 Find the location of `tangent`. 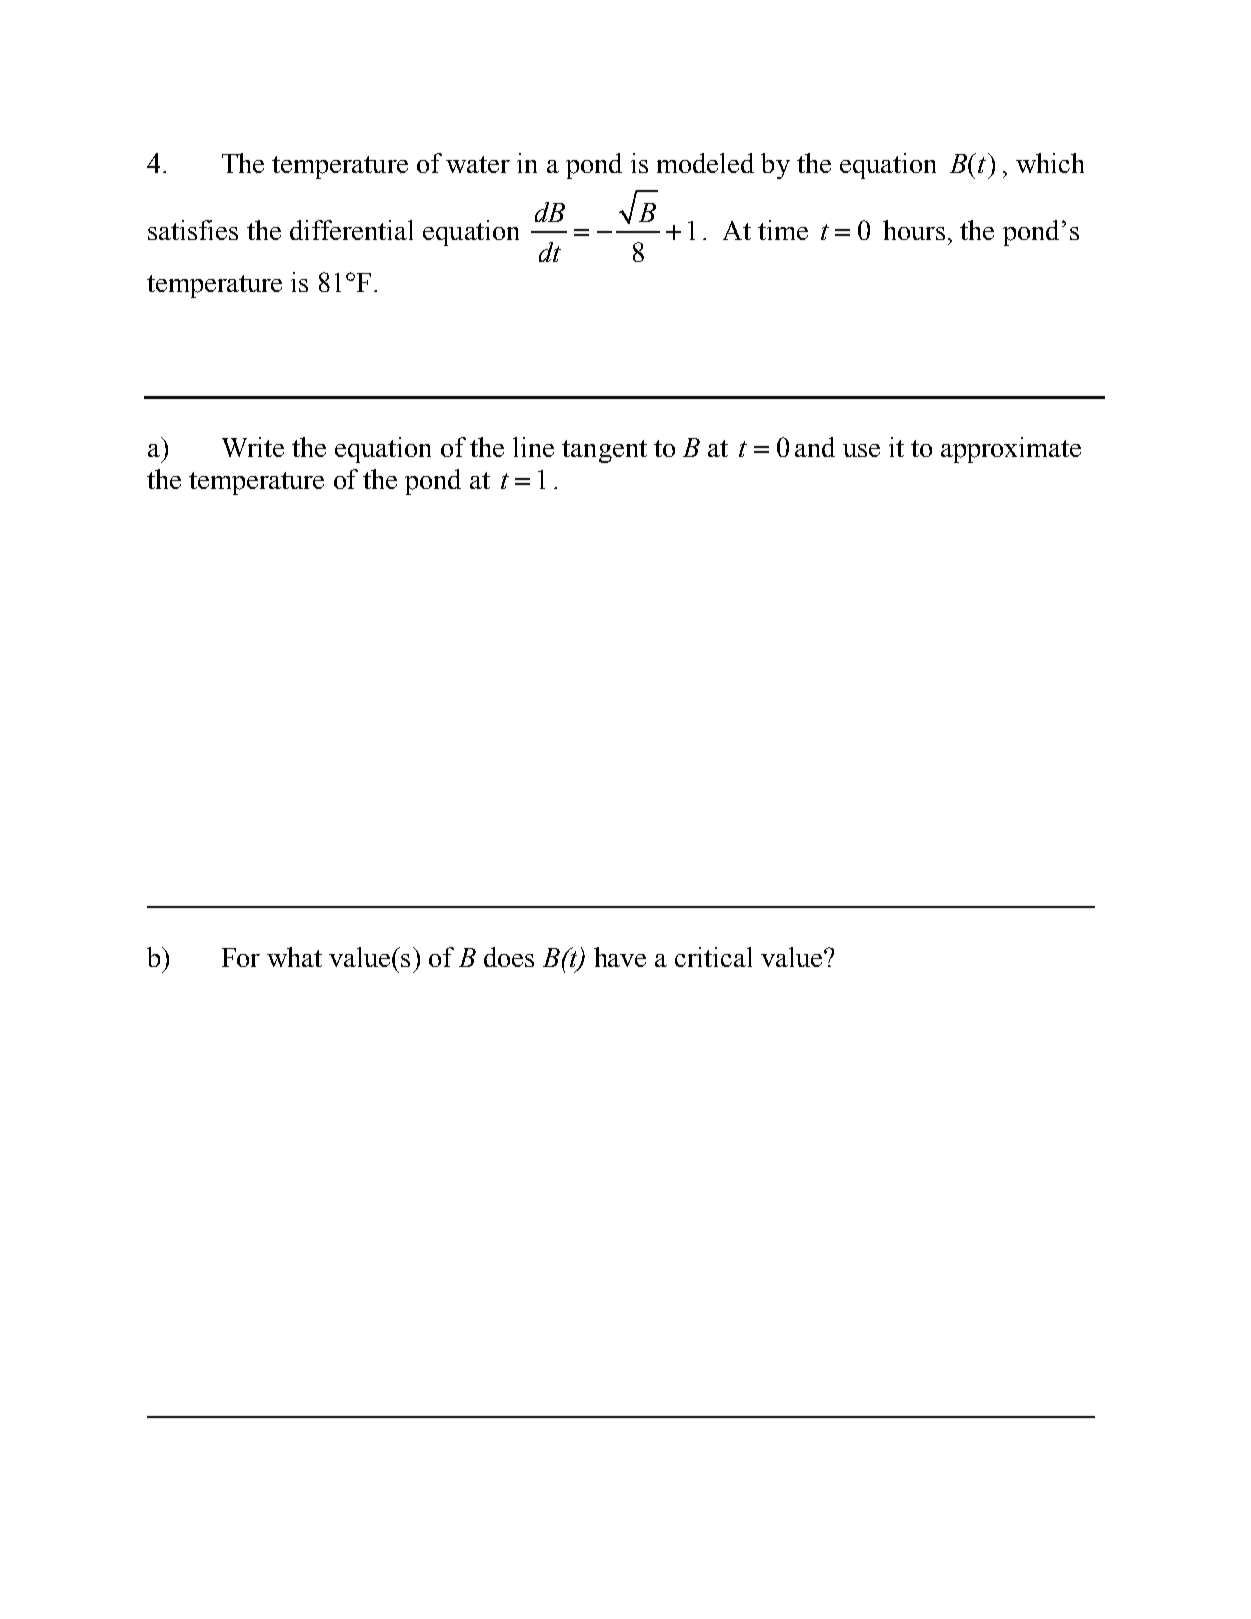

tangent is located at coordinates (604, 451).
